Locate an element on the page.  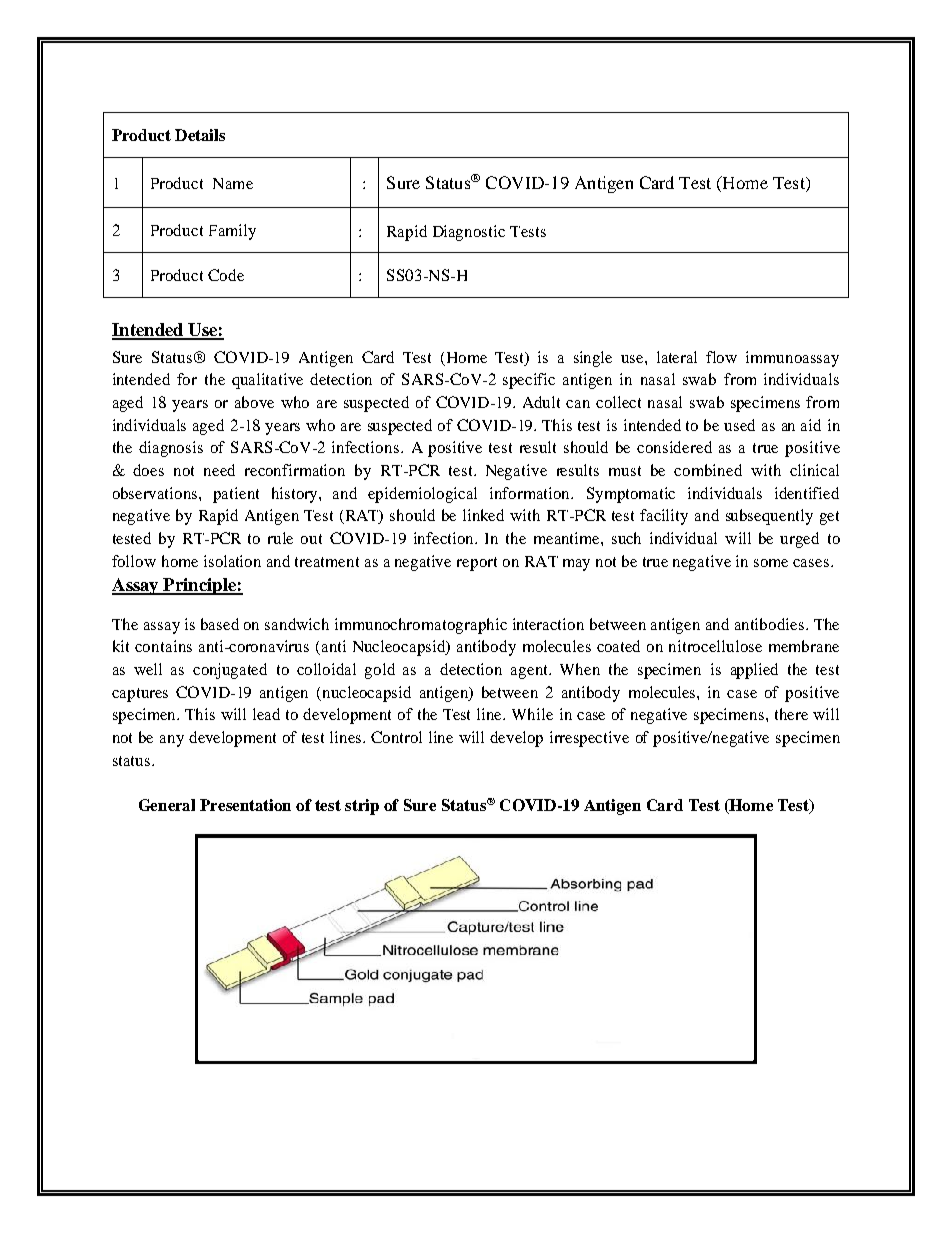
combined is located at coordinates (708, 470).
